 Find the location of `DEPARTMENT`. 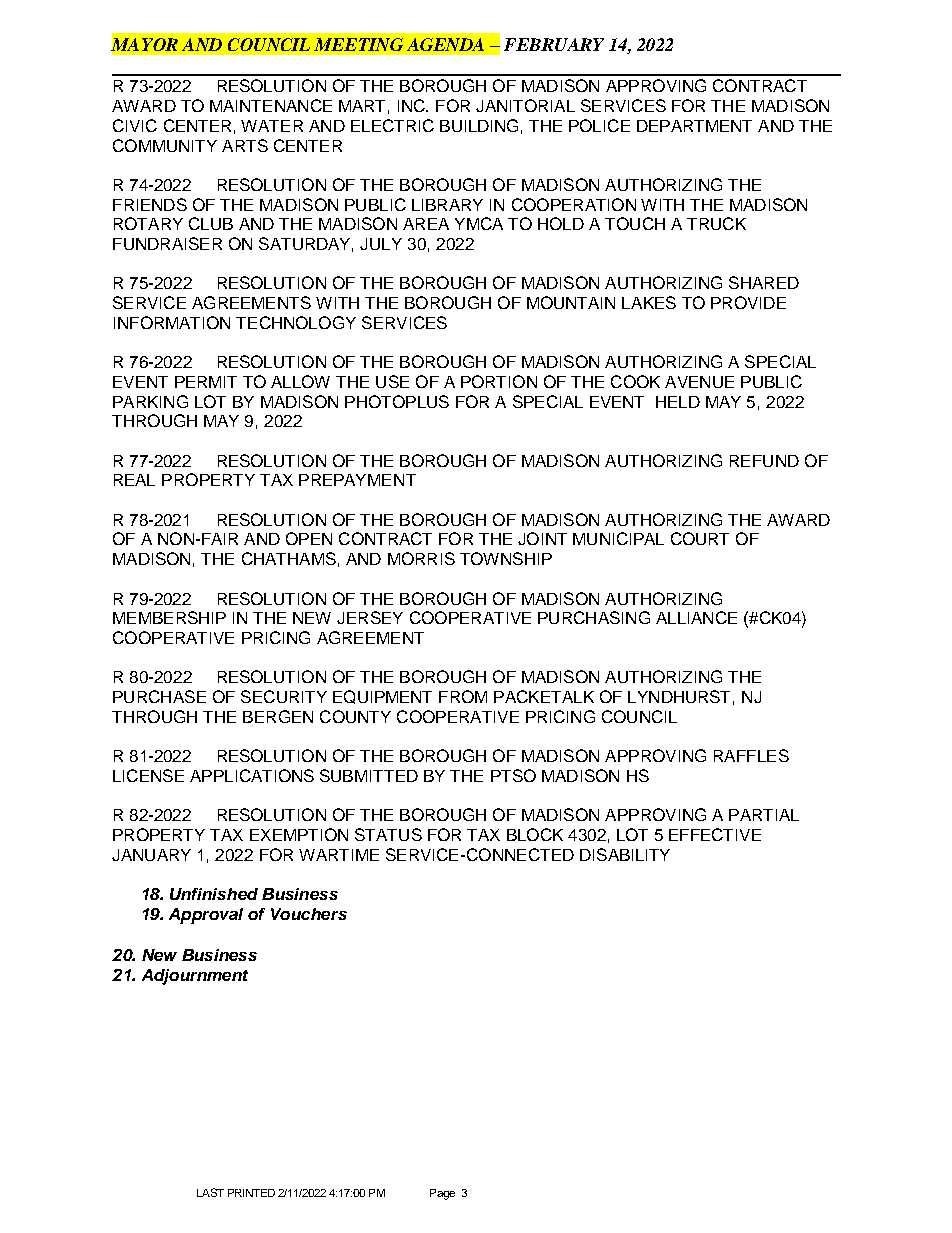

DEPARTMENT is located at coordinates (694, 126).
